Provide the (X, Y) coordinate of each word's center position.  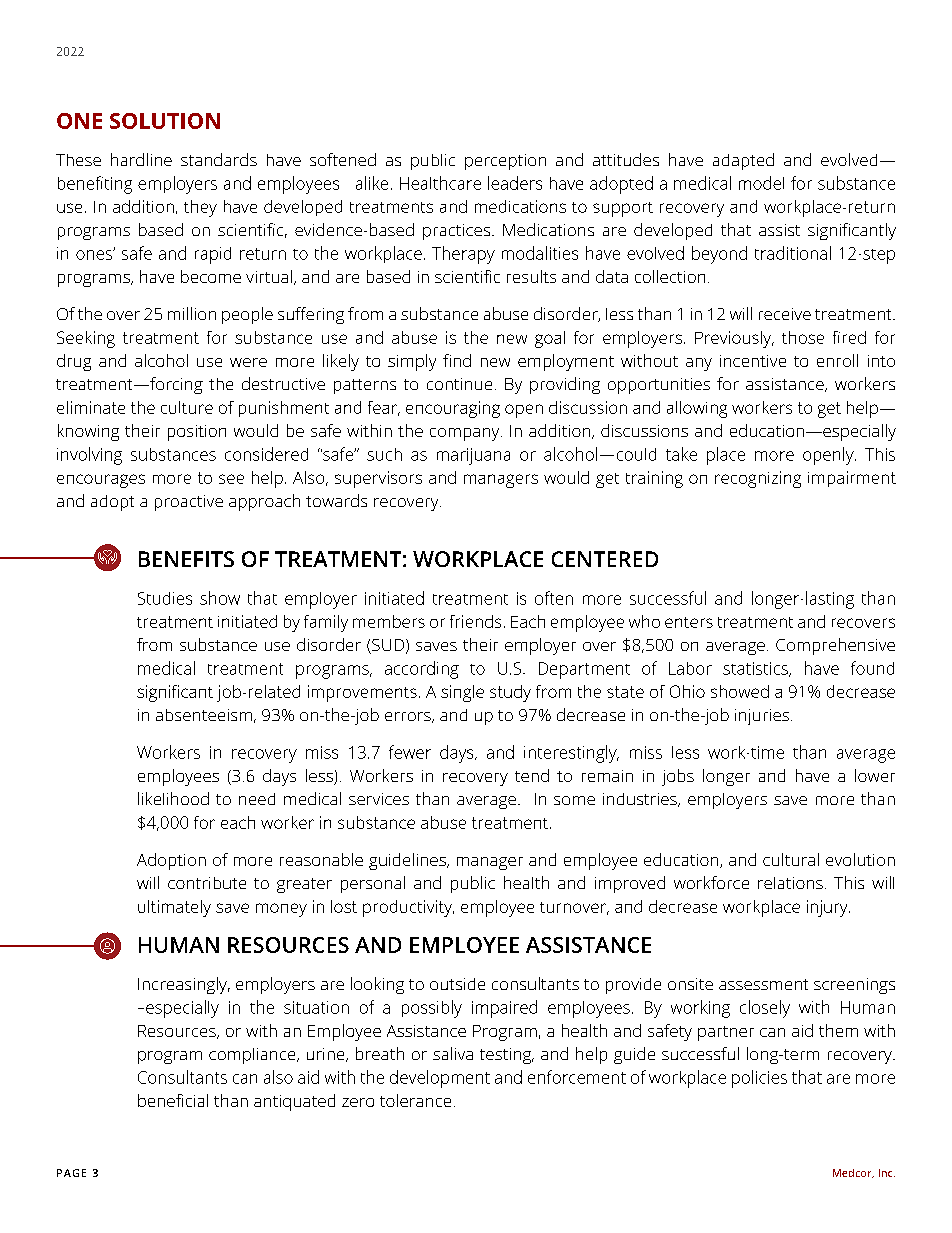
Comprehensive (835, 646)
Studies (165, 598)
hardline (141, 159)
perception (505, 162)
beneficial (173, 1100)
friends (475, 621)
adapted (743, 161)
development (440, 1079)
